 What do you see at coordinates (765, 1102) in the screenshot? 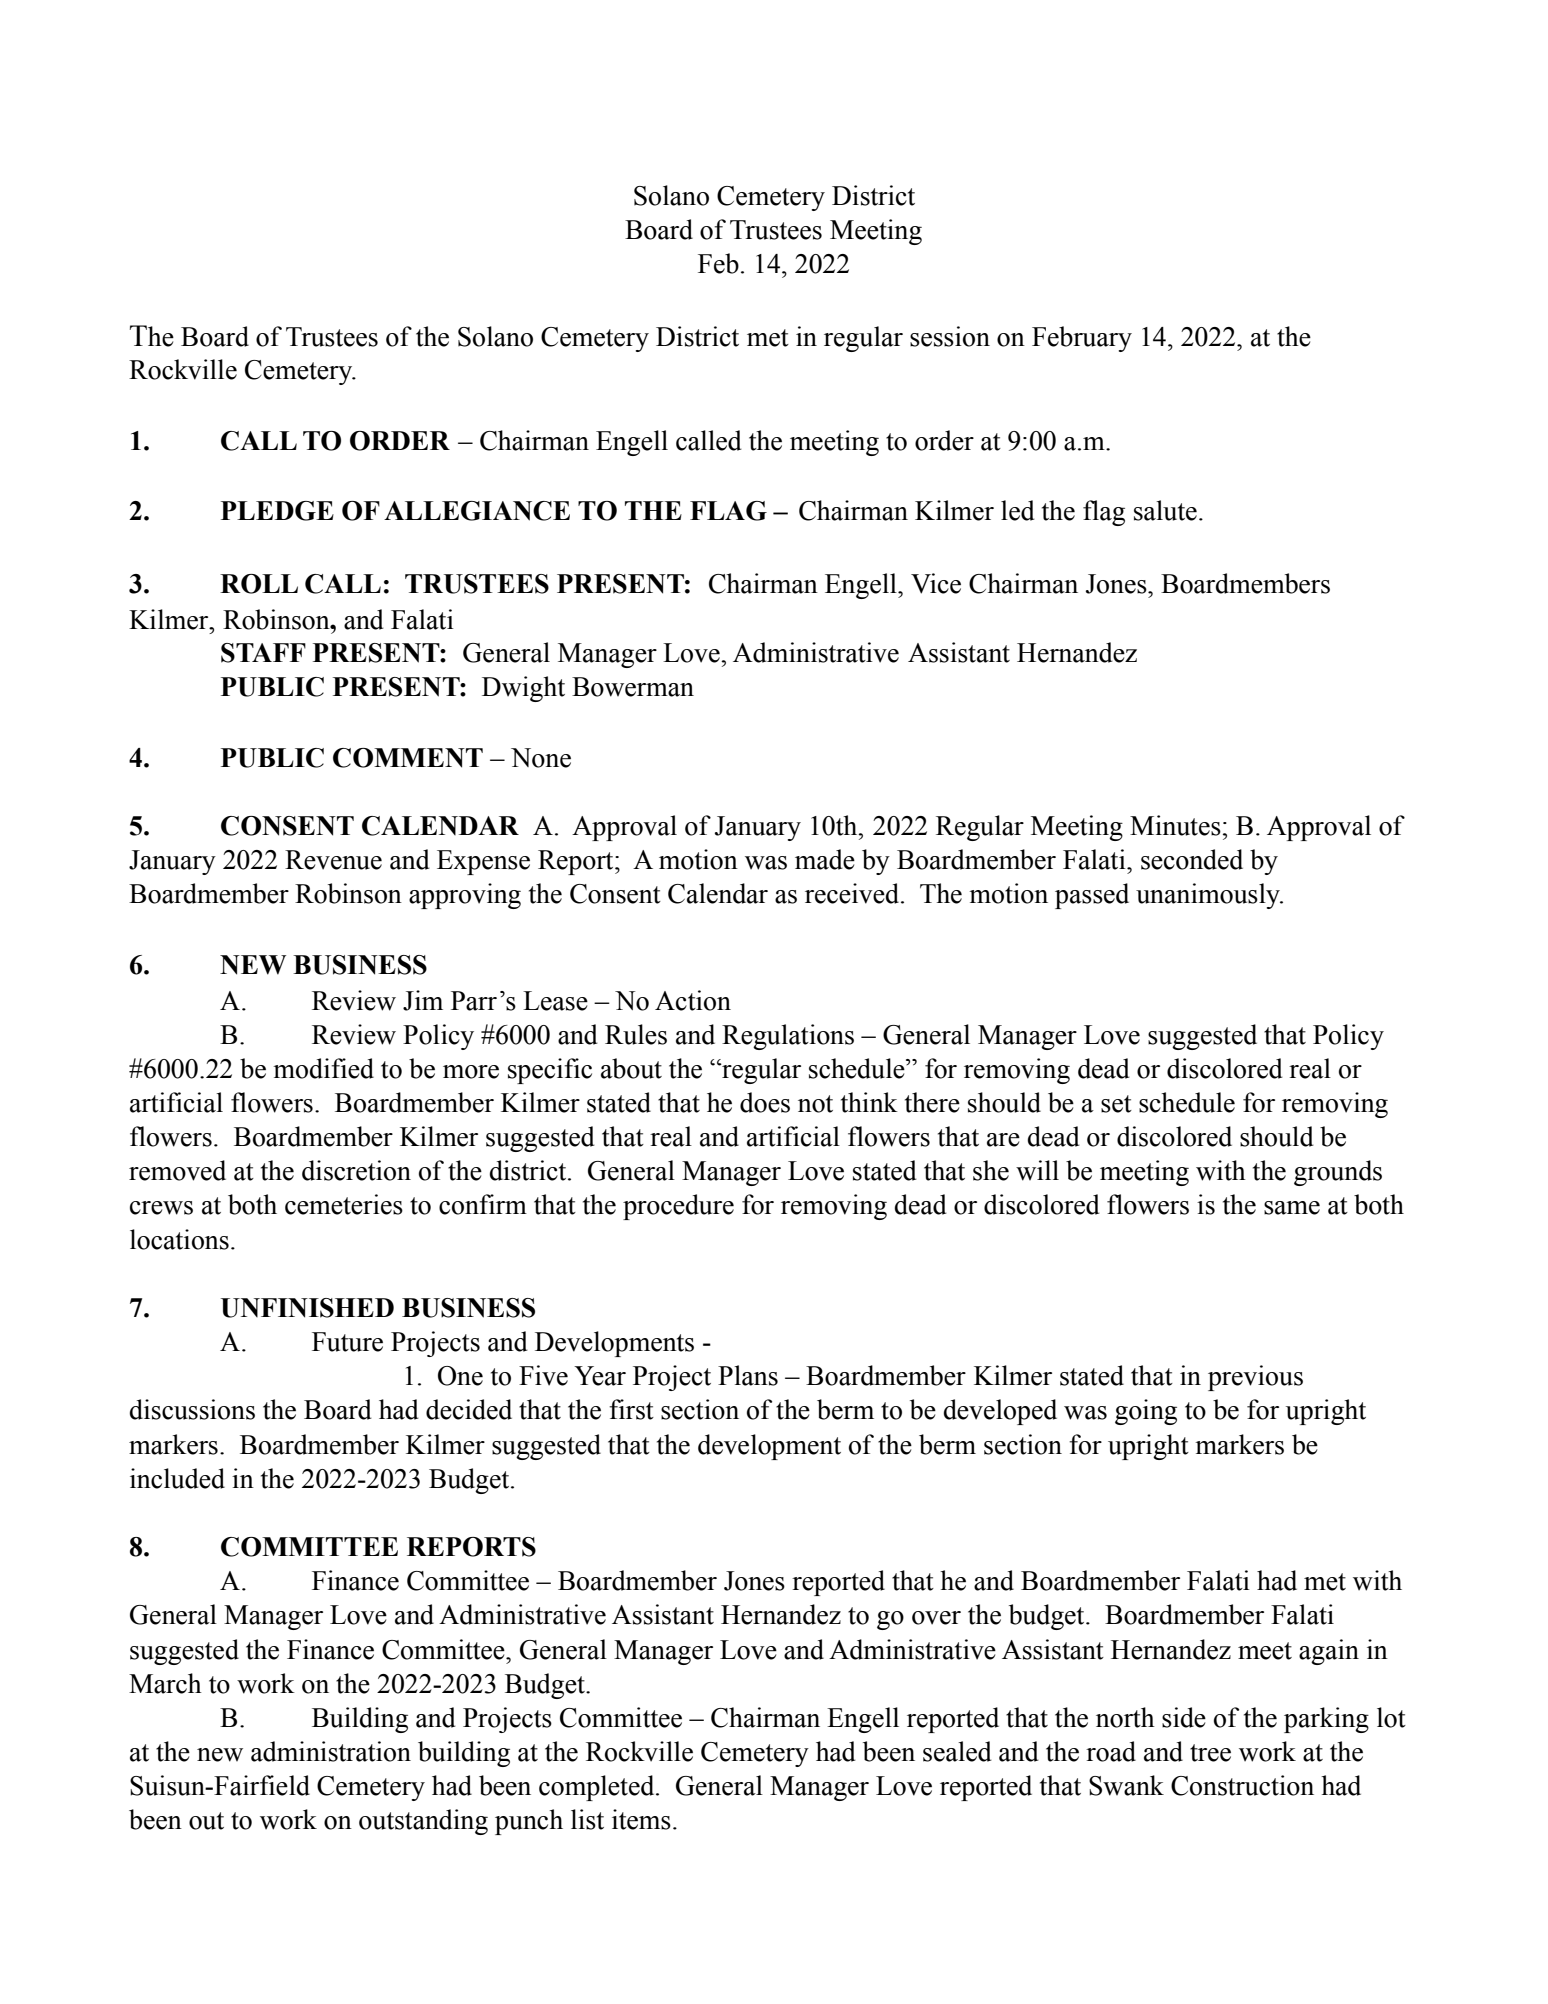
I see `does` at bounding box center [765, 1102].
